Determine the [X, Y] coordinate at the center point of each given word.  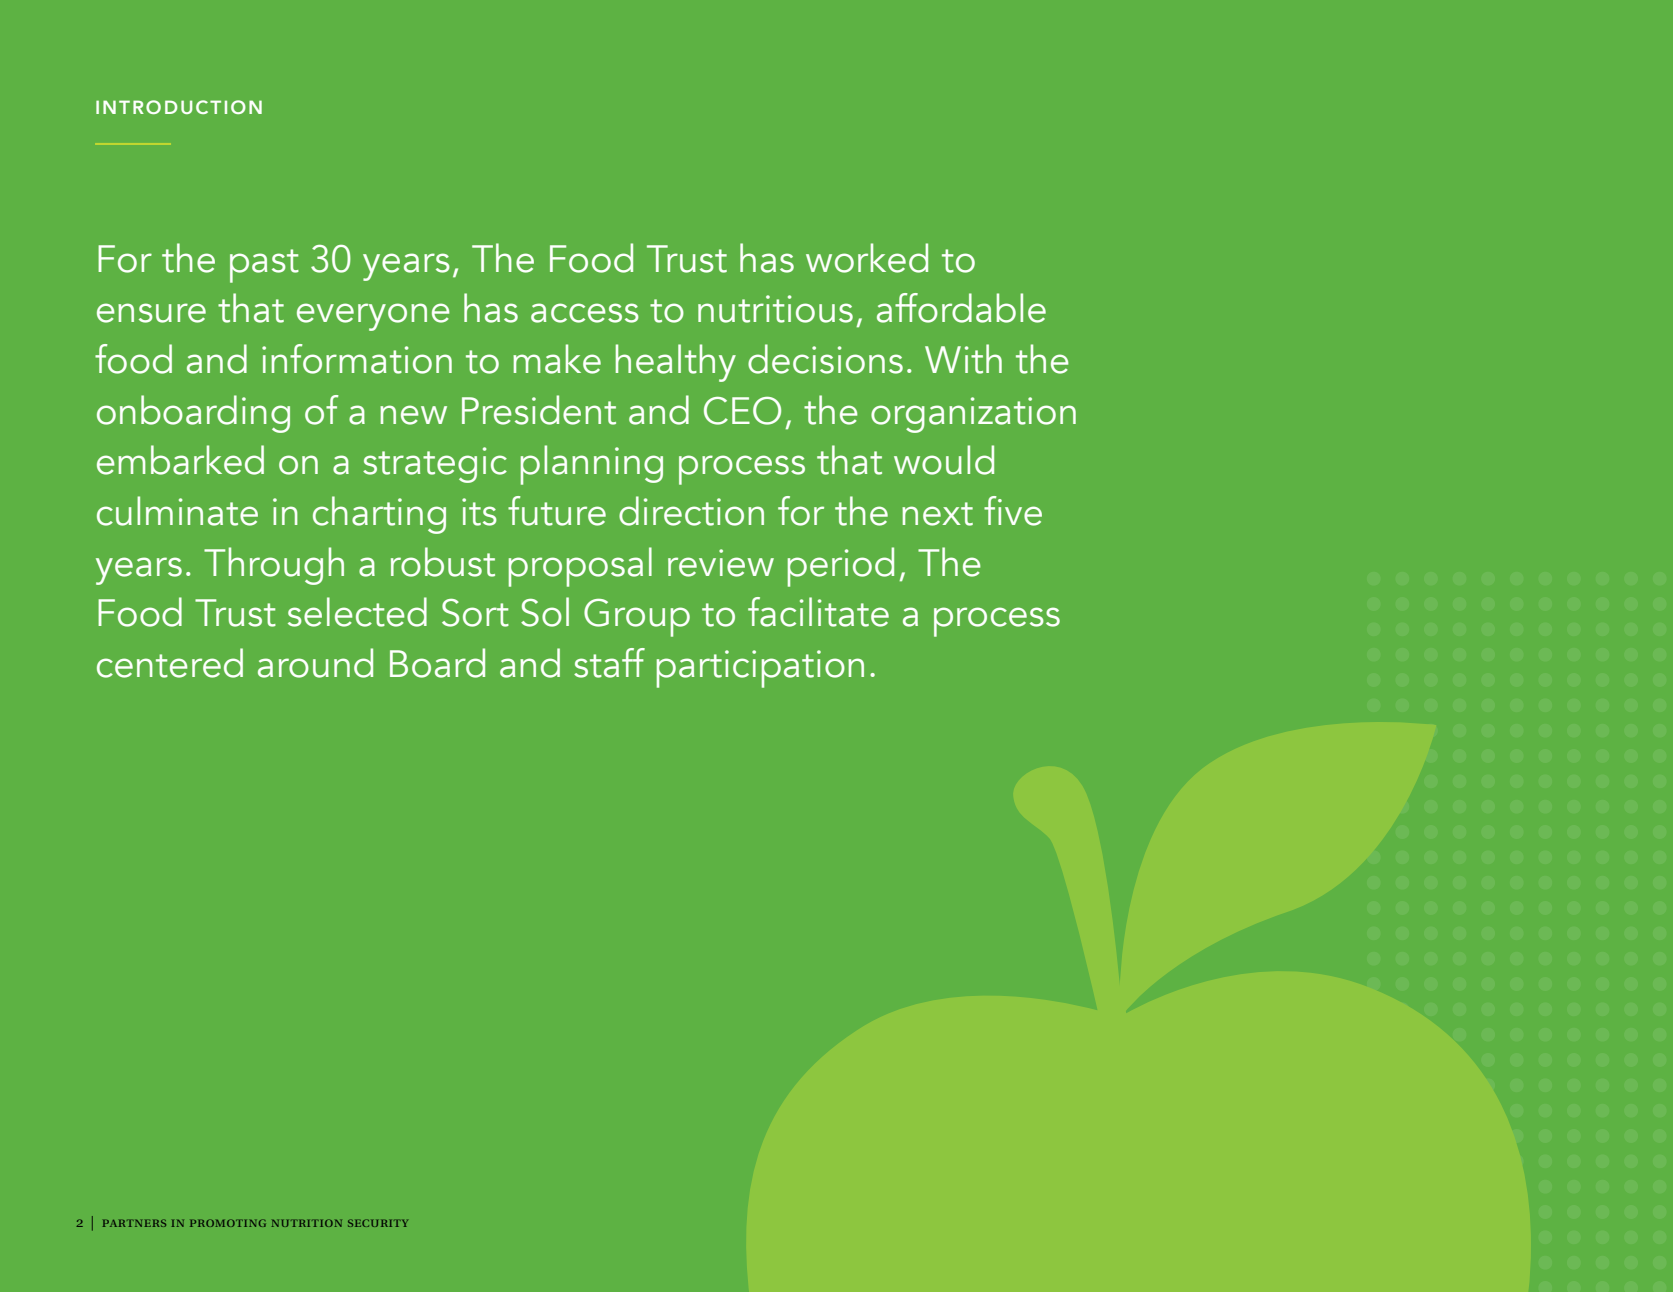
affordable [961, 308]
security [378, 1223]
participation [760, 669]
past [264, 266]
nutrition [307, 1223]
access [585, 313]
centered [170, 663]
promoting [228, 1223]
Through [274, 566]
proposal [580, 567]
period [841, 567]
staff [609, 663]
